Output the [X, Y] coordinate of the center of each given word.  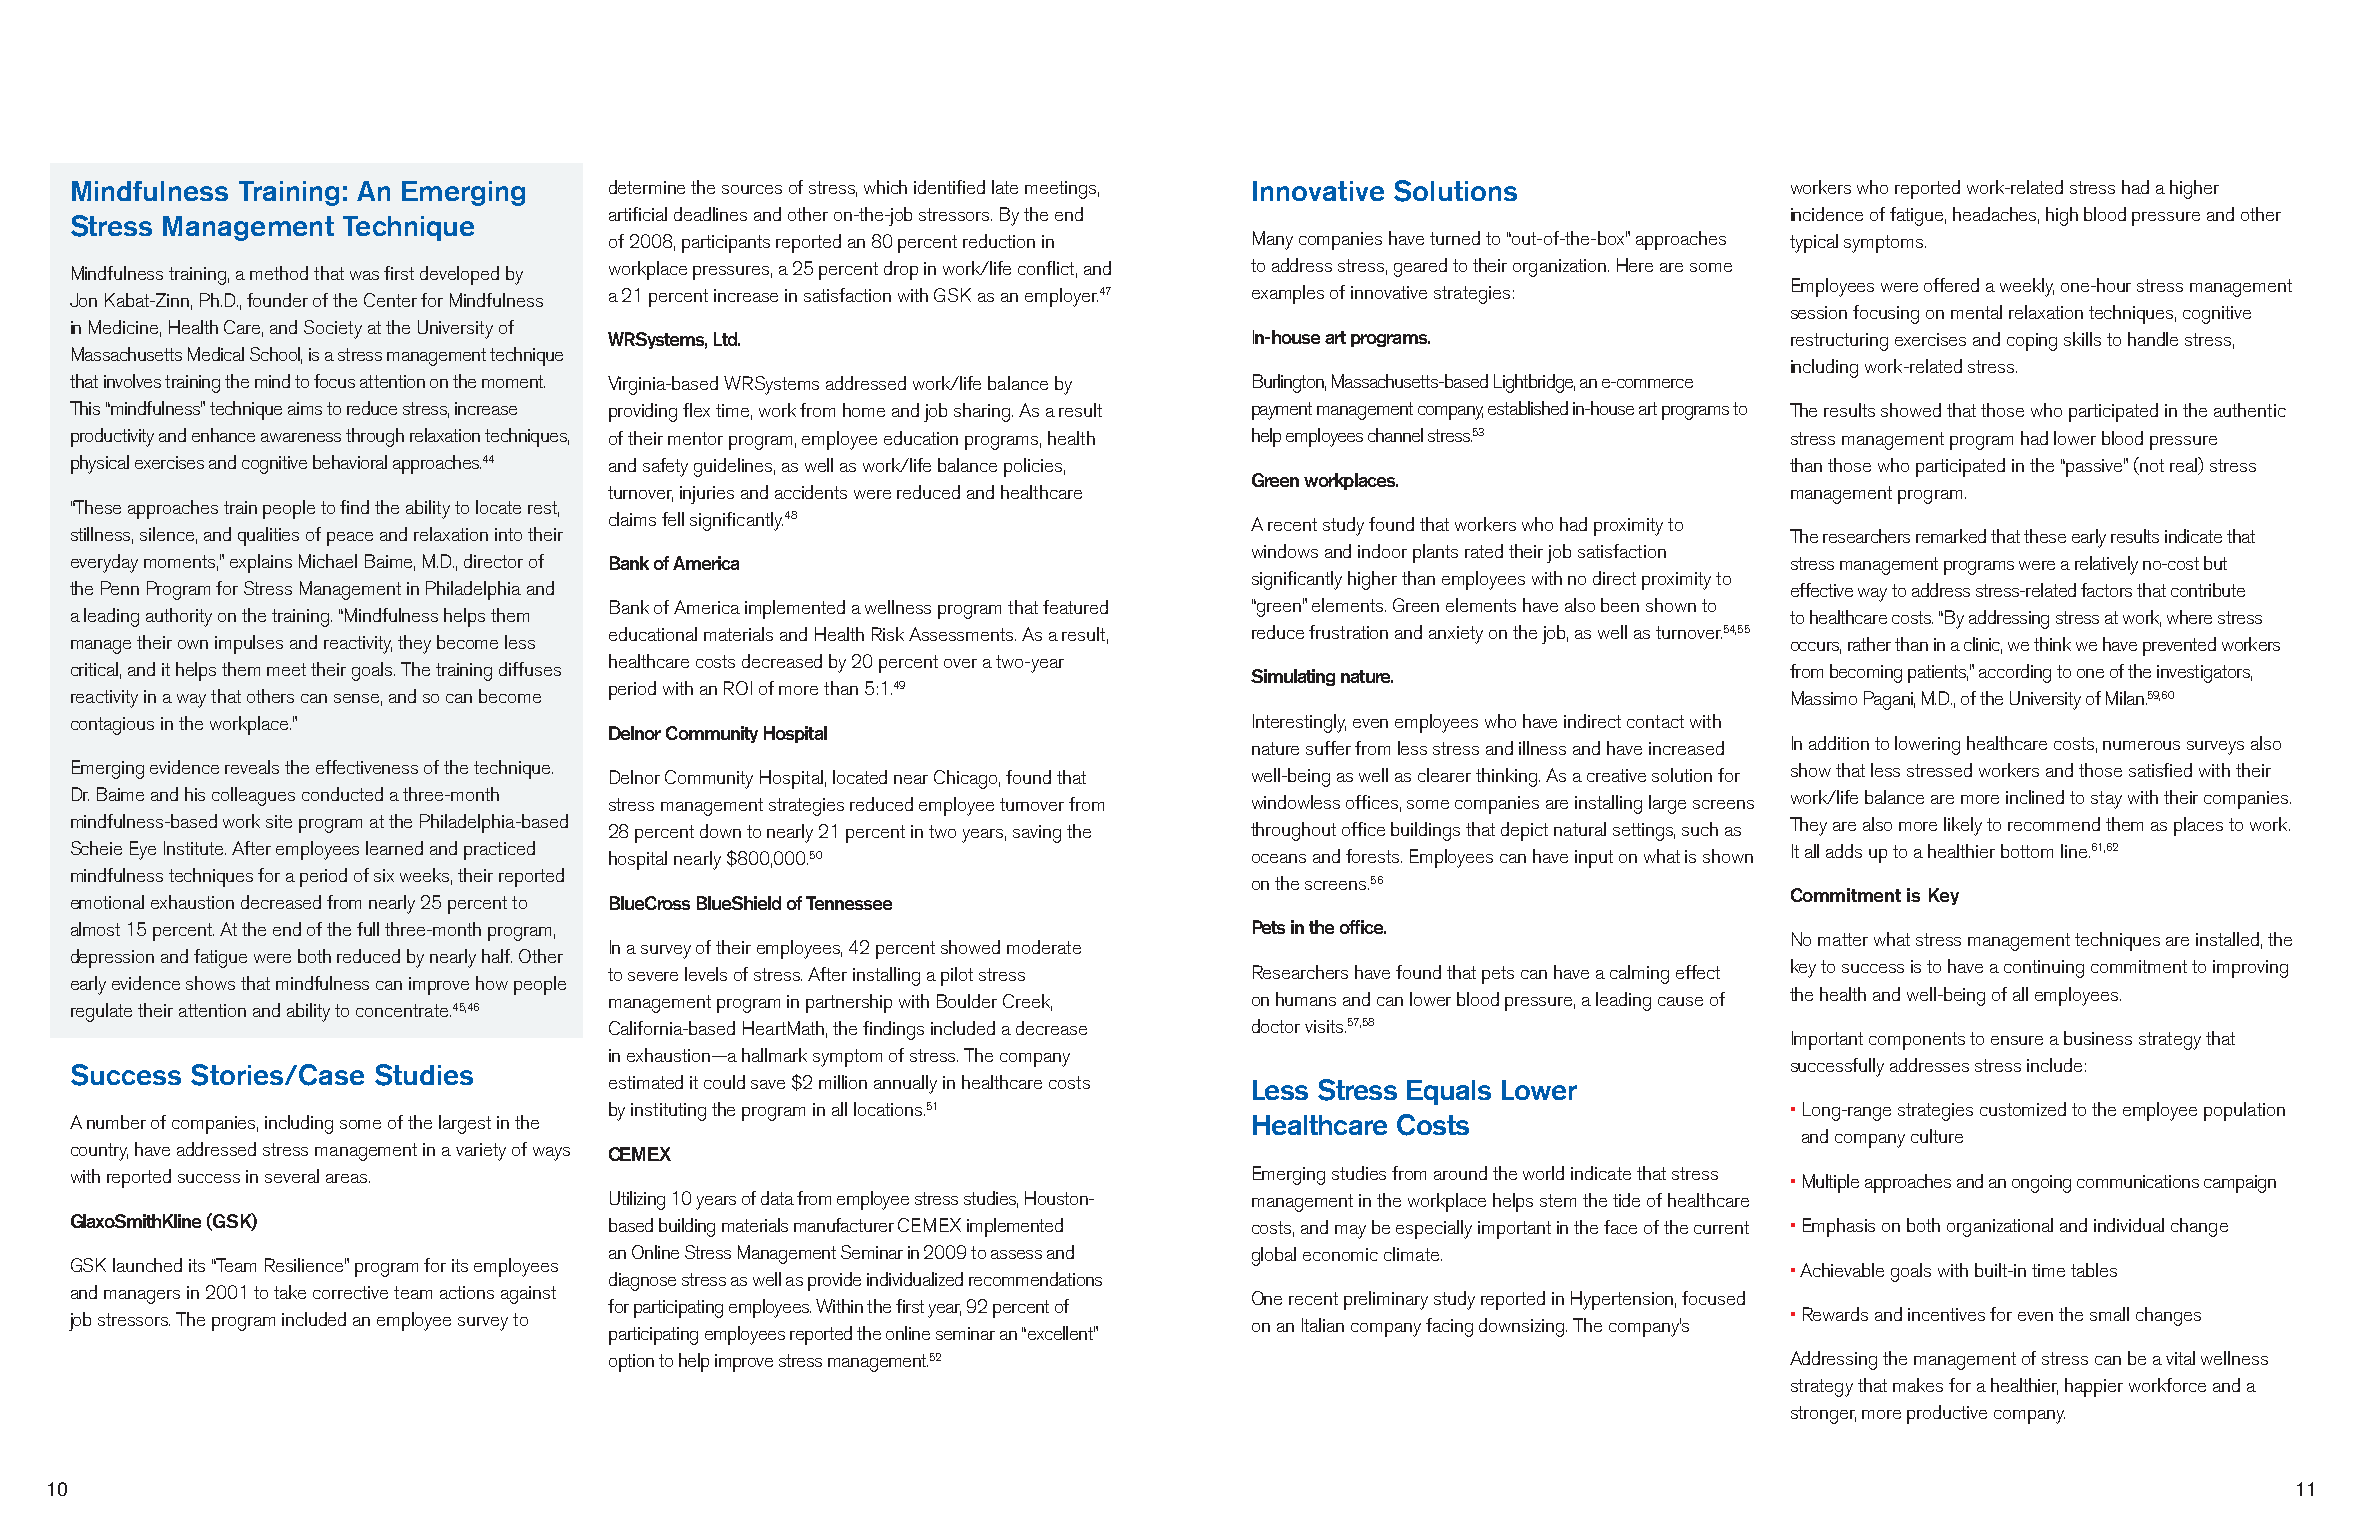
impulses [249, 644]
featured [1075, 607]
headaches [1996, 215]
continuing [2044, 969]
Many [1273, 240]
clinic [1983, 645]
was [364, 275]
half [497, 956]
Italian [1323, 1325]
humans [1306, 999]
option [631, 1363]
